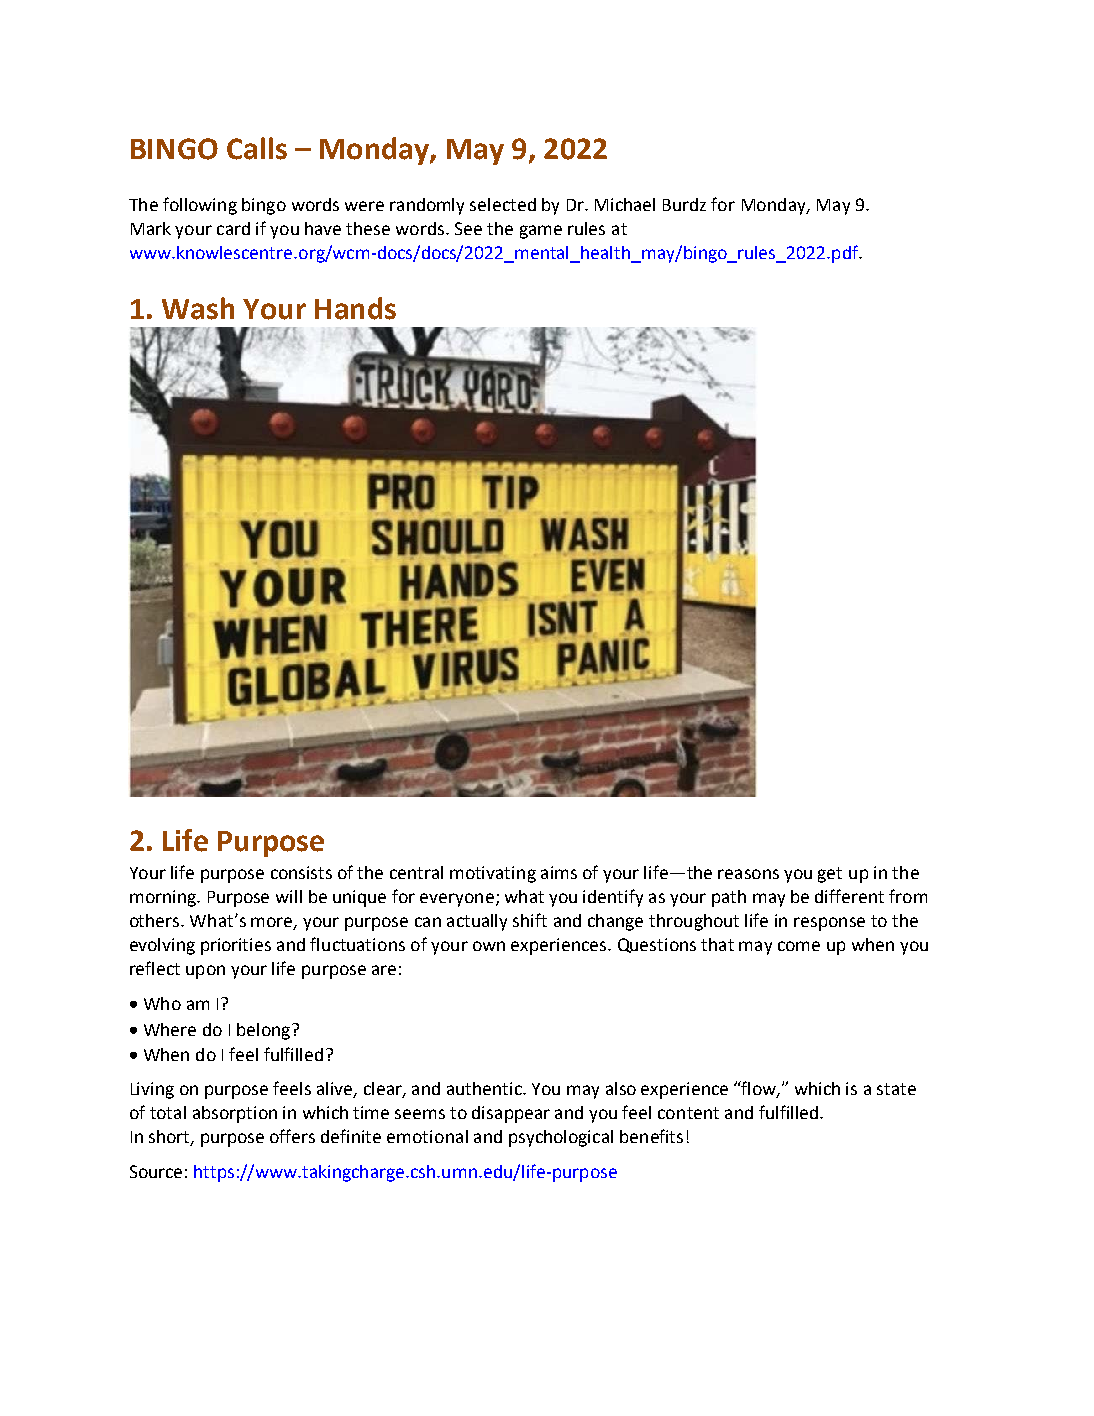 Image resolution: width=1094 pixels, height=1416 pixels. I want to click on reasons, so click(748, 874).
